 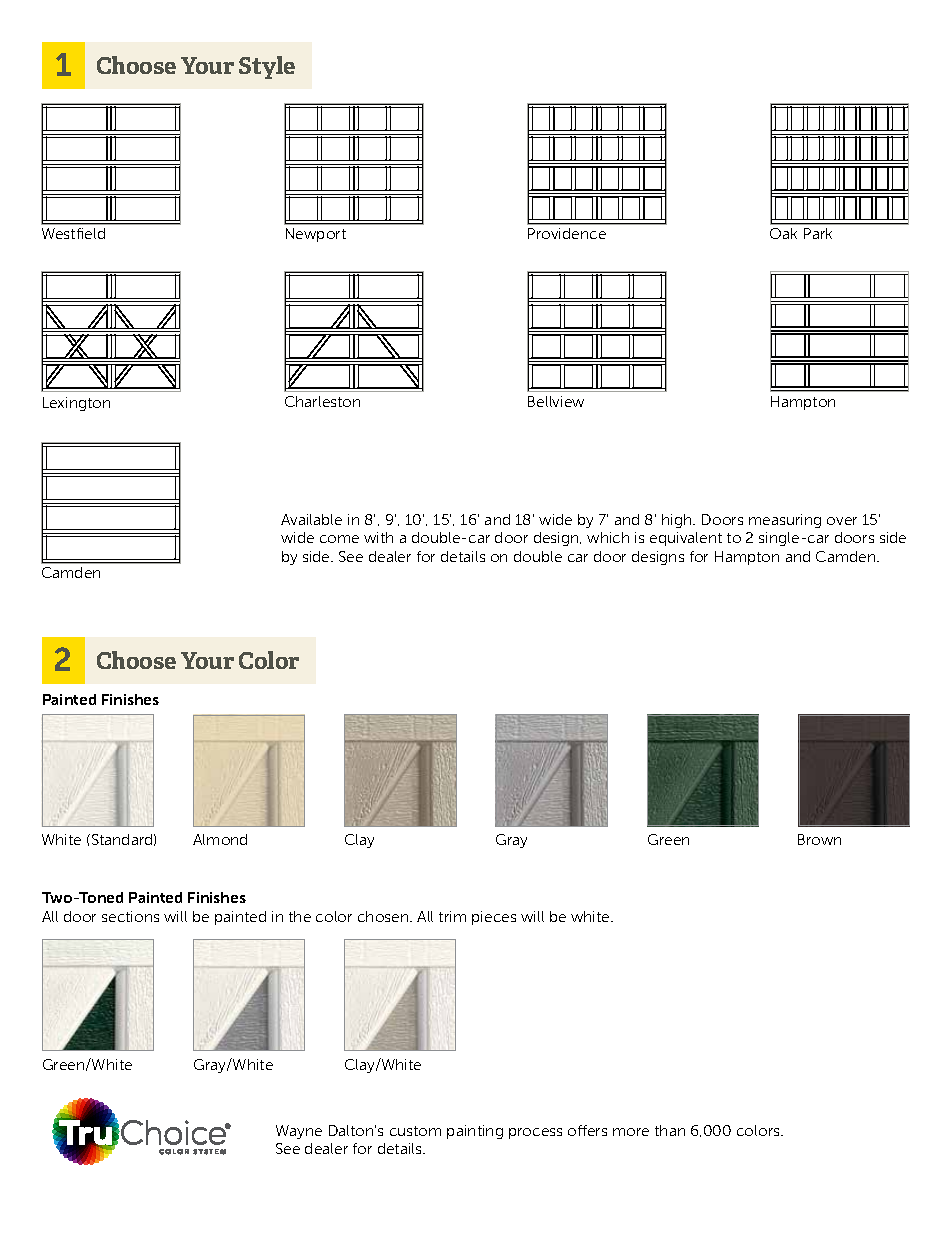 What do you see at coordinates (452, 916) in the image?
I see `trim` at bounding box center [452, 916].
